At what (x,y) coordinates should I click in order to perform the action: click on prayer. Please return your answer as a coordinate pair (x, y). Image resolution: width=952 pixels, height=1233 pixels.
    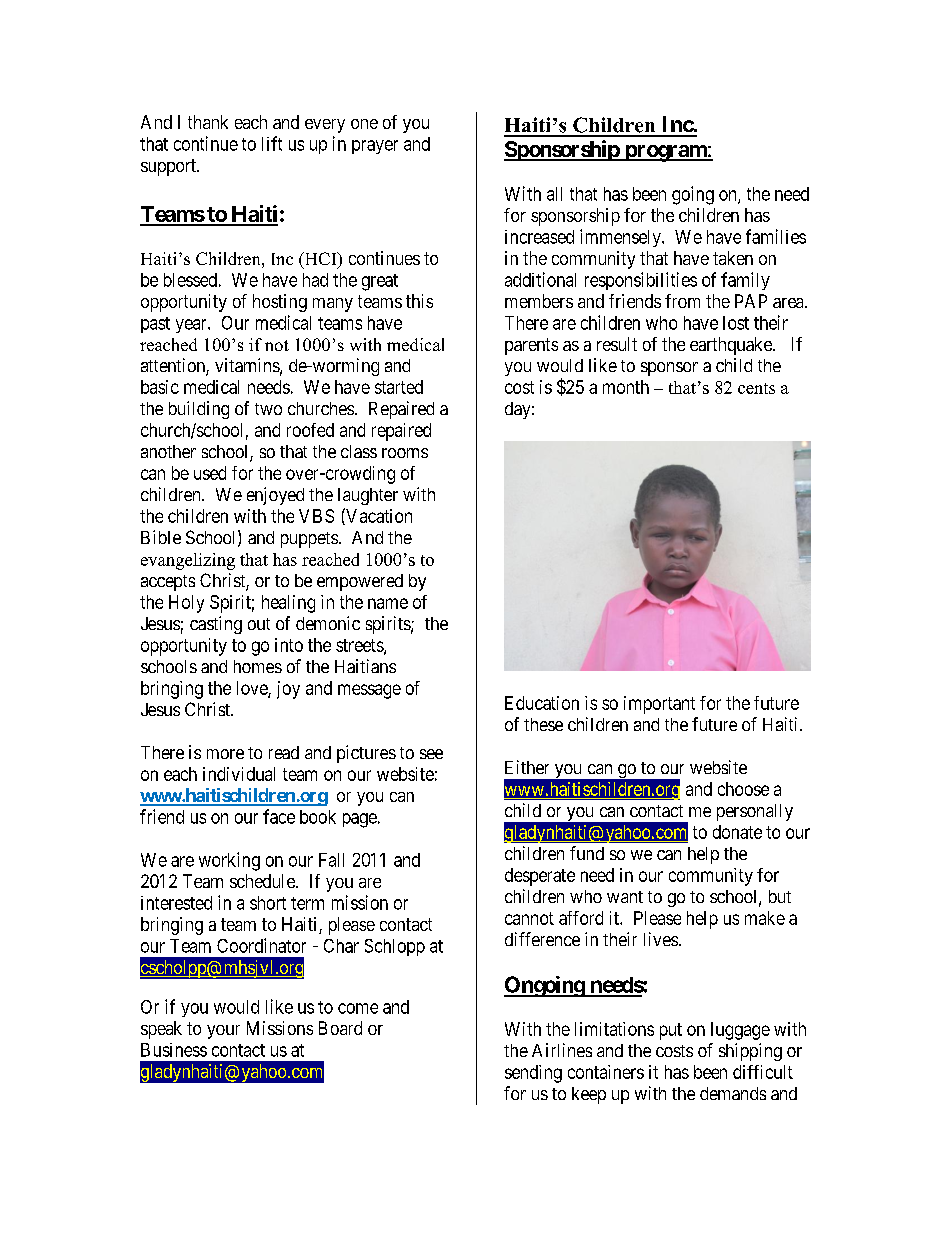
    Looking at the image, I should click on (375, 147).
